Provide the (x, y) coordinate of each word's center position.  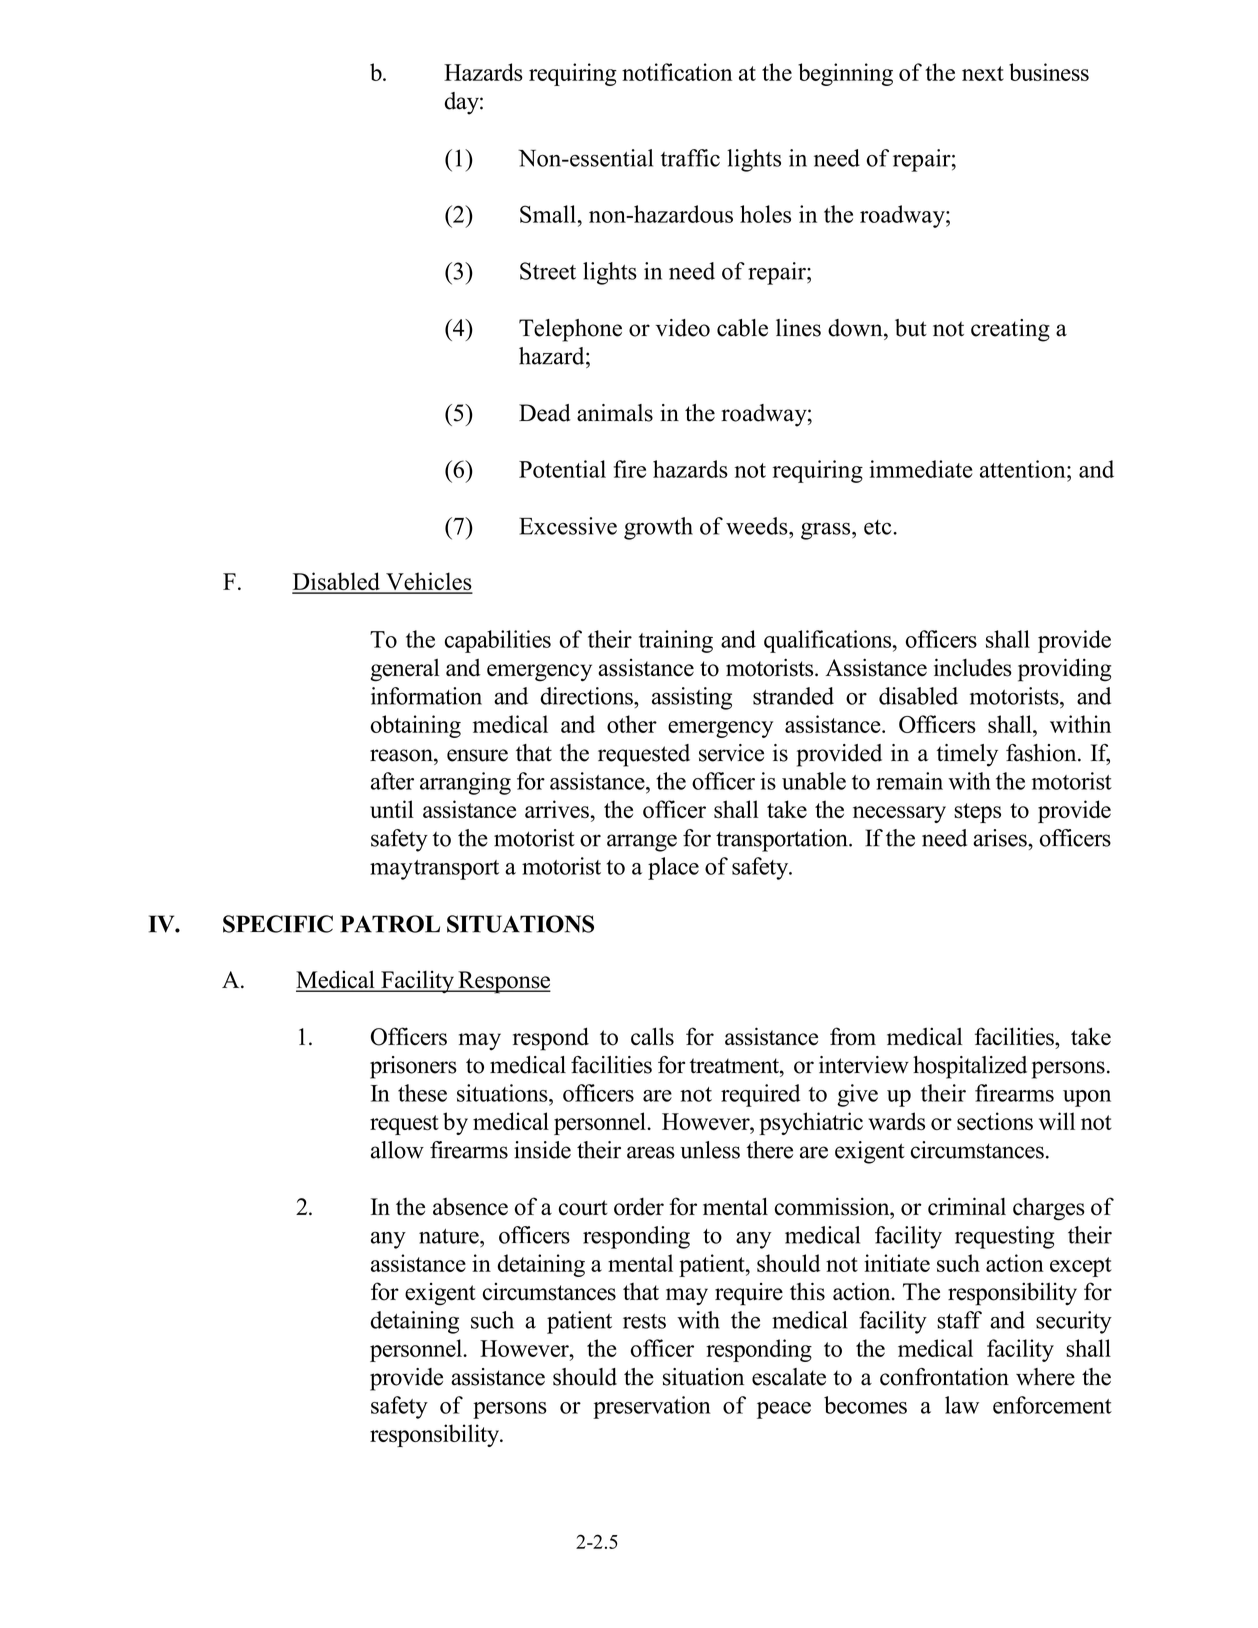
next (983, 73)
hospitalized (970, 1067)
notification (677, 72)
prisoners (413, 1067)
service (731, 753)
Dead (545, 413)
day (463, 103)
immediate (920, 469)
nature (450, 1236)
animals (615, 413)
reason (402, 755)
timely (967, 755)
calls (652, 1036)
